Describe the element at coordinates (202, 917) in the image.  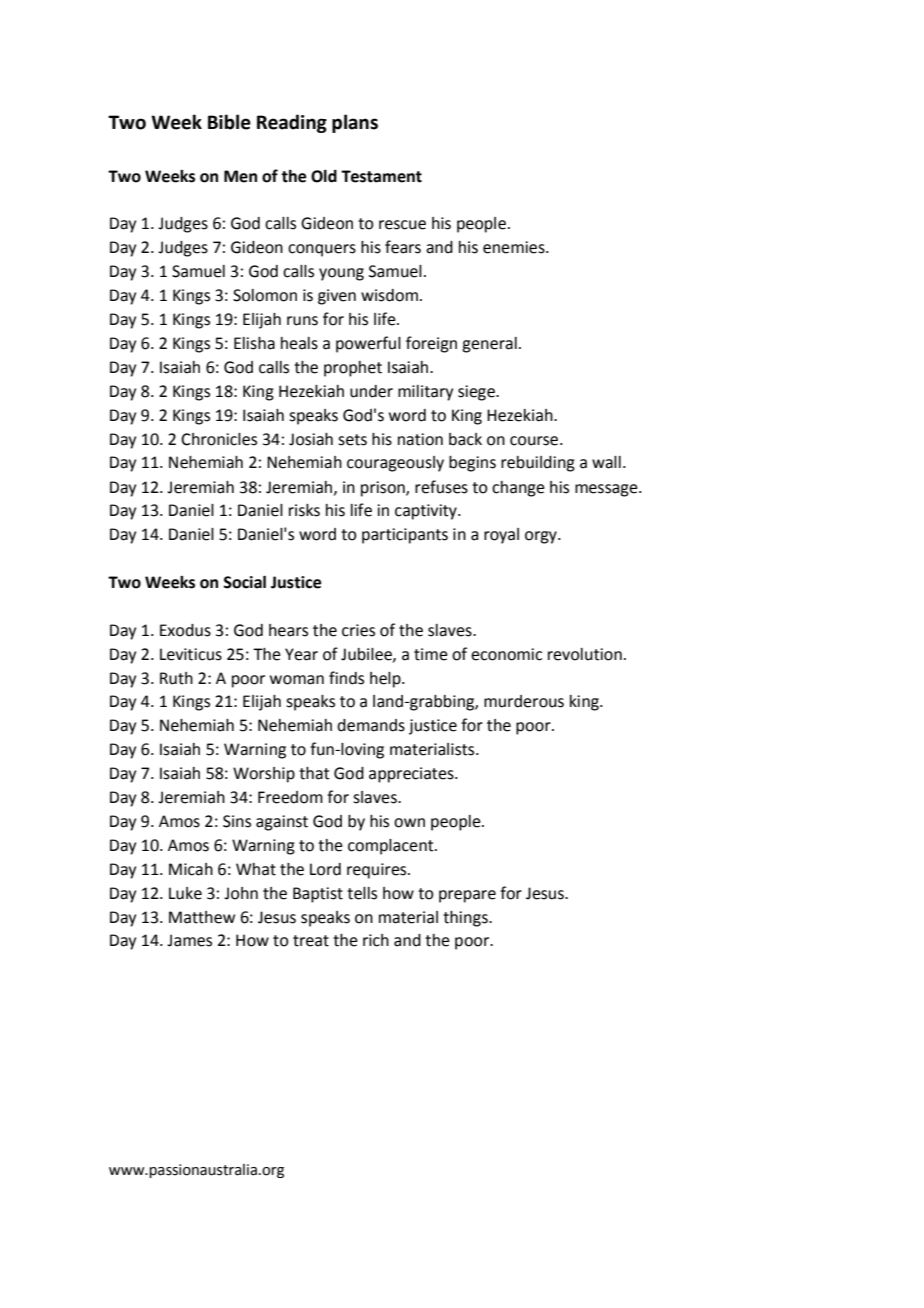
I see `Matthew` at that location.
